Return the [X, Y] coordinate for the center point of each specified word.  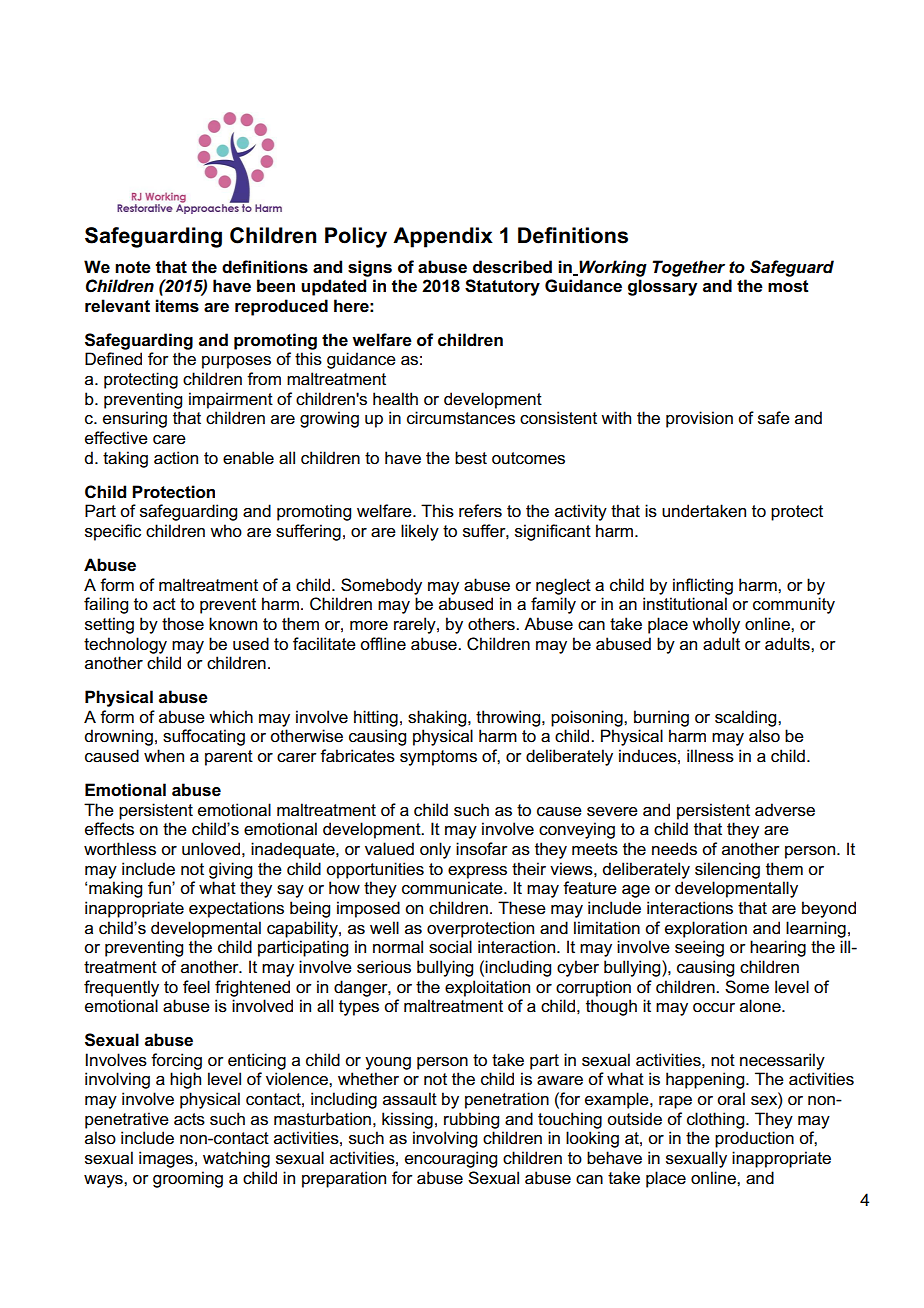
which [231, 716]
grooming [188, 1179]
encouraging [451, 1159]
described [512, 267]
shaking [438, 718]
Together [688, 268]
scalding [747, 718]
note [133, 267]
